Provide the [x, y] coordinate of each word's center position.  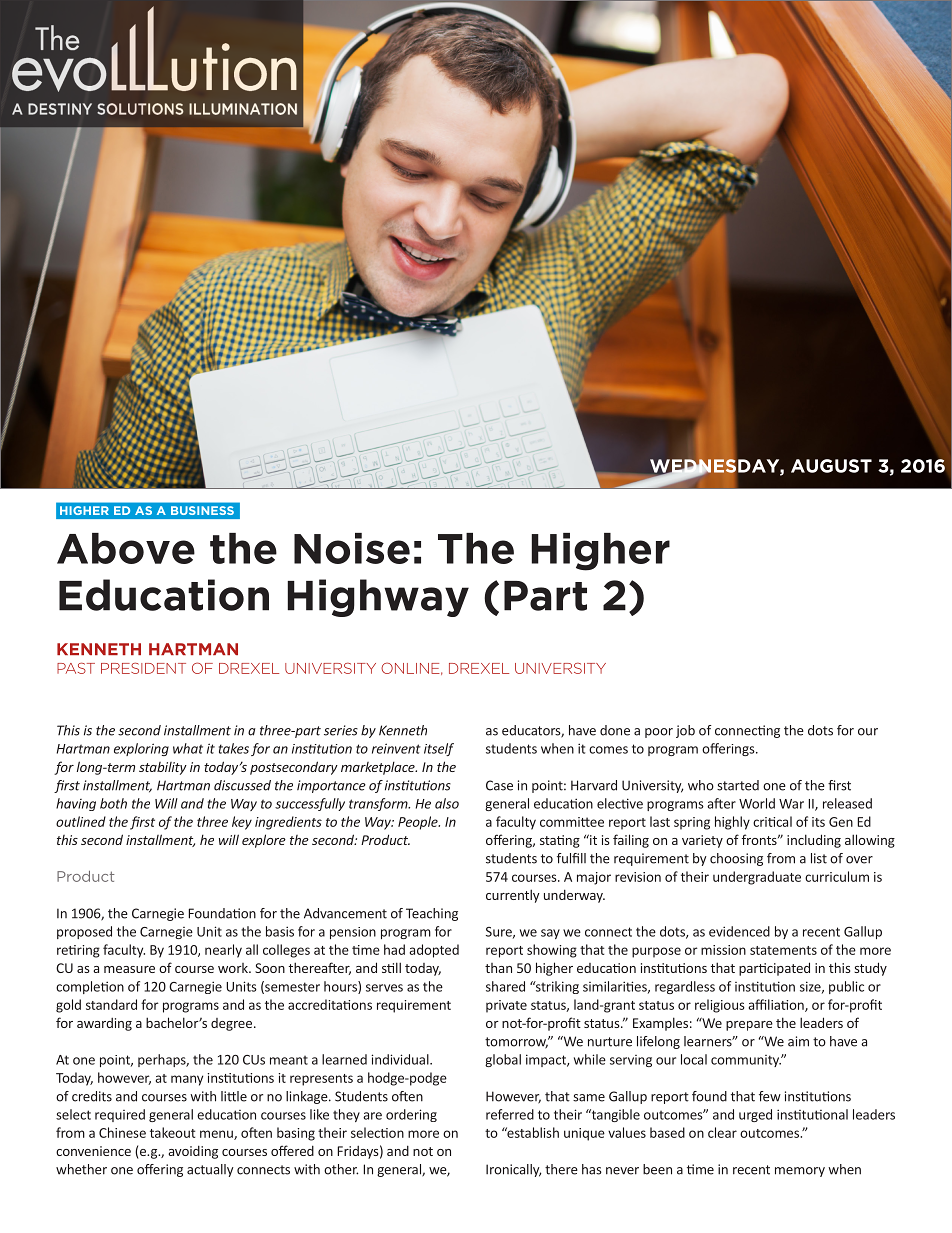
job [685, 731]
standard [111, 1004]
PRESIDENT [143, 668]
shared [505, 986]
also [447, 803]
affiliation [777, 1005]
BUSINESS [202, 510]
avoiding [193, 1152]
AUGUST [831, 466]
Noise [352, 548]
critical [772, 821]
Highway [378, 598]
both [113, 803]
